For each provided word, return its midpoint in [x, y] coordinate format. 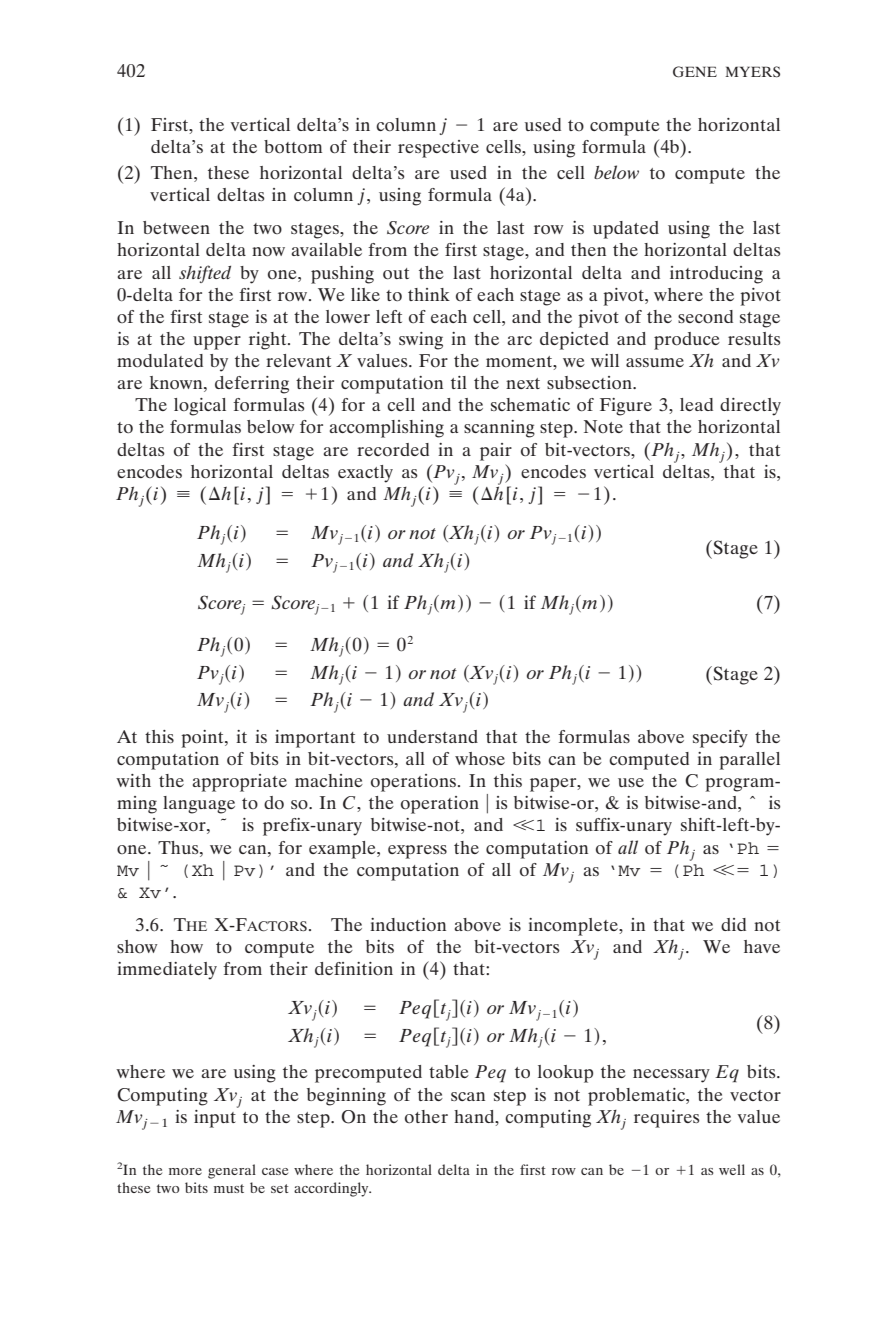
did [733, 924]
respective [438, 149]
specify [720, 739]
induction [408, 924]
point [203, 739]
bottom [293, 147]
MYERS [752, 72]
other [426, 1116]
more [185, 1171]
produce [687, 341]
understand [432, 736]
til [459, 382]
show [137, 947]
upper [217, 343]
